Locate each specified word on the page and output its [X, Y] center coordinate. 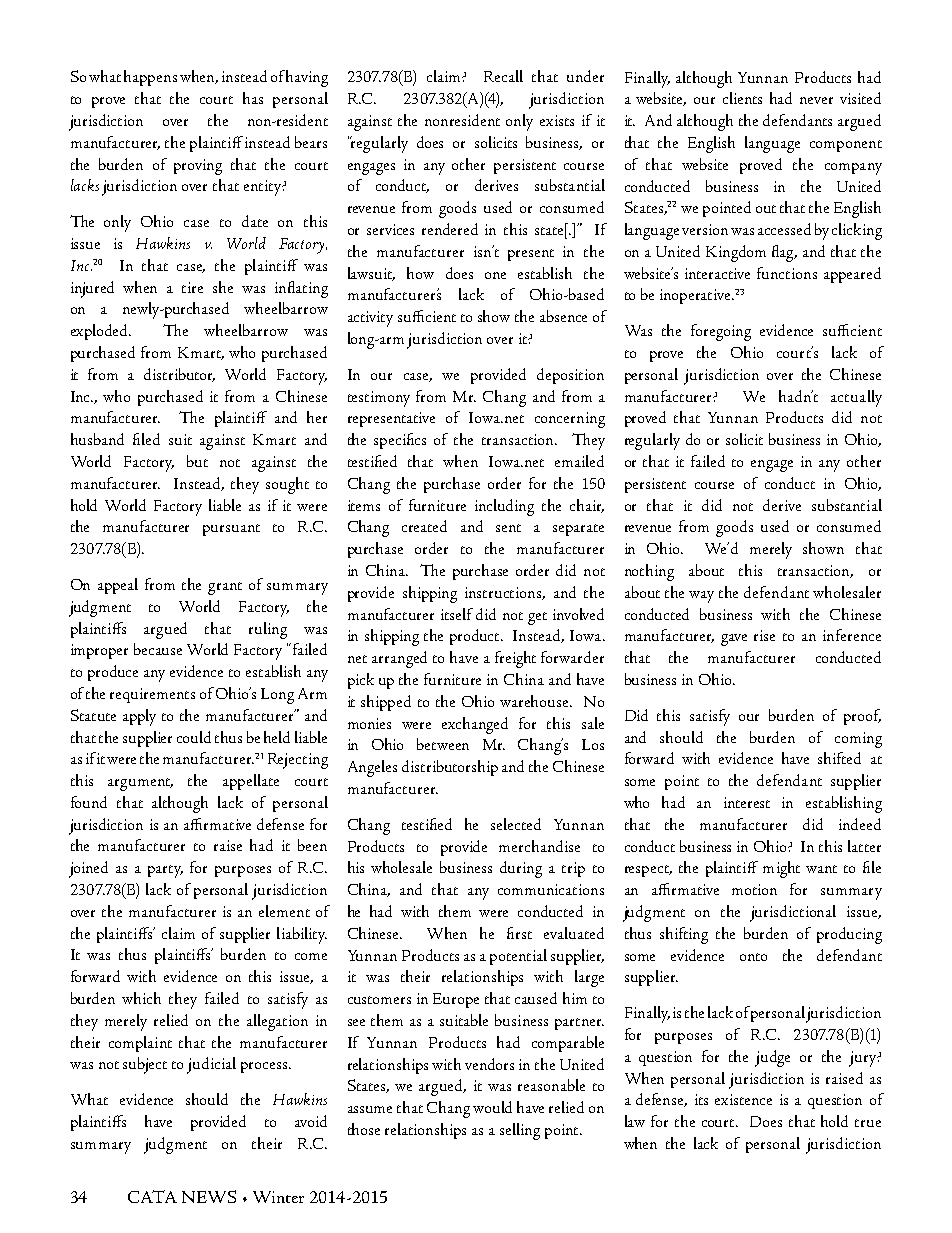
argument [140, 784]
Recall [503, 76]
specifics [400, 441]
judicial [211, 1065]
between [443, 744]
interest [747, 802]
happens [150, 78]
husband [97, 439]
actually [856, 398]
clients [742, 98]
